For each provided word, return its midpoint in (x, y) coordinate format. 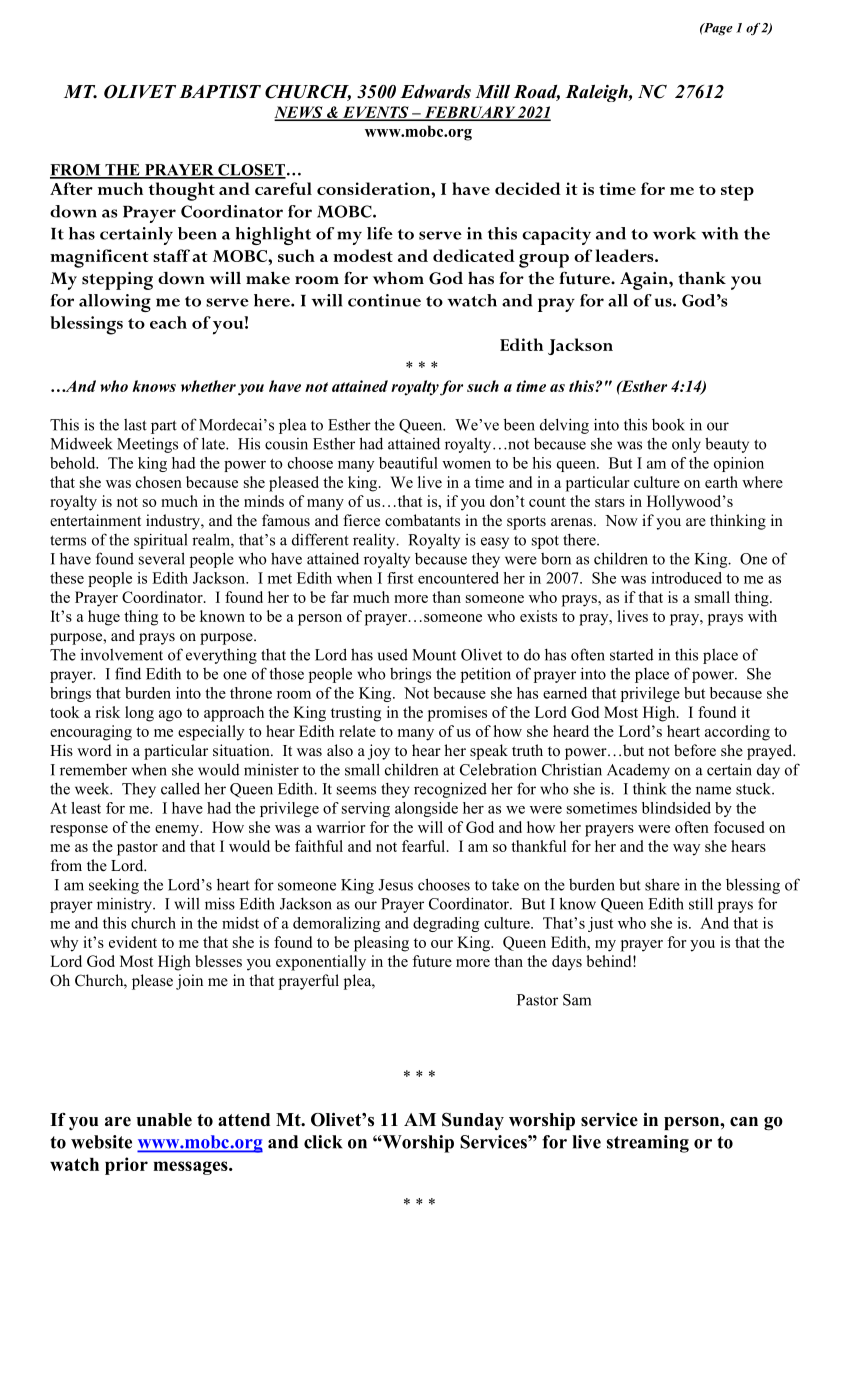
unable (164, 1120)
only (686, 445)
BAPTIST (220, 91)
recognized (450, 790)
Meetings (147, 445)
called (180, 788)
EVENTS (375, 113)
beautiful (408, 463)
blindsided (676, 808)
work (674, 233)
